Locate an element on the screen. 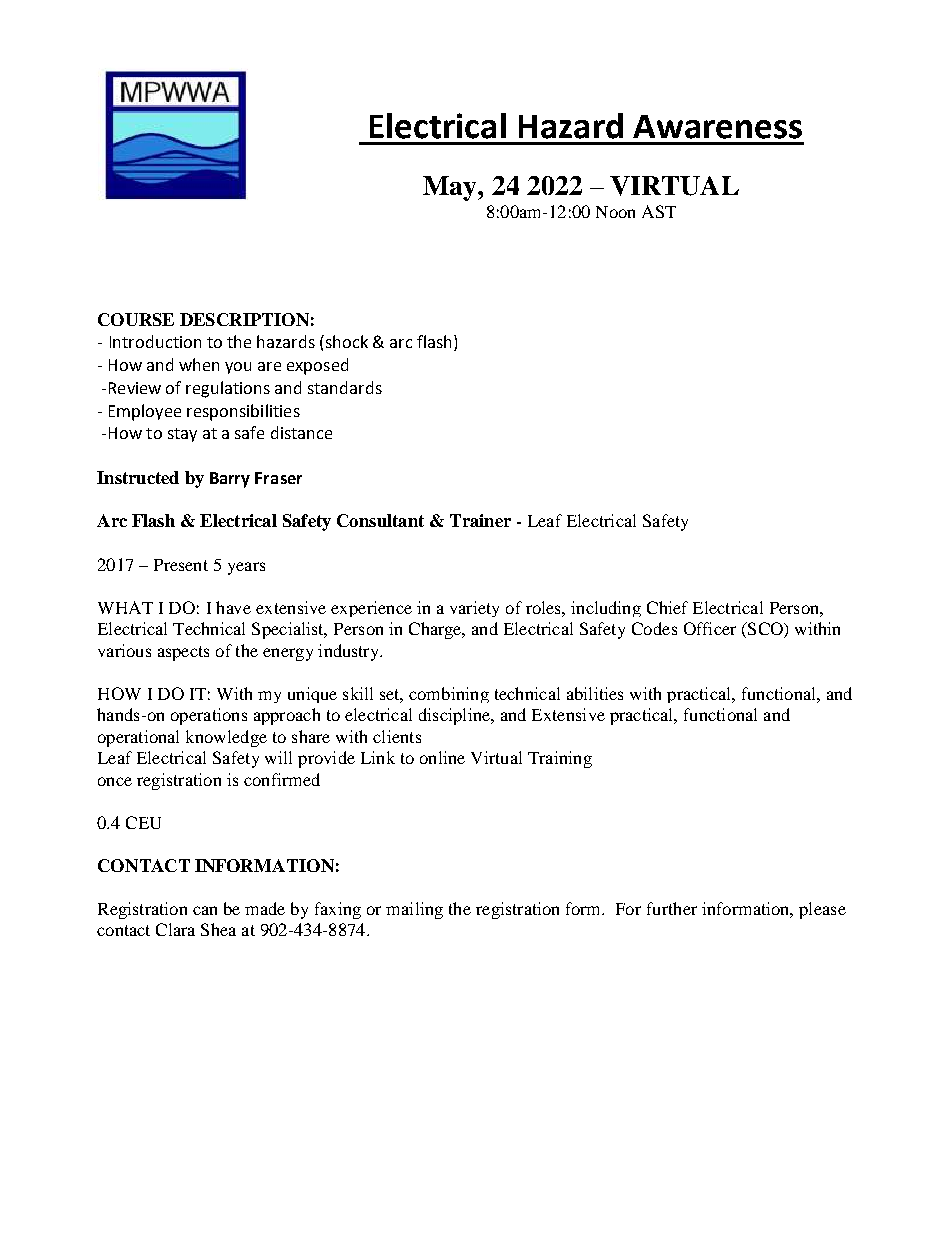 This screenshot has width=952, height=1233. can is located at coordinates (205, 910).
